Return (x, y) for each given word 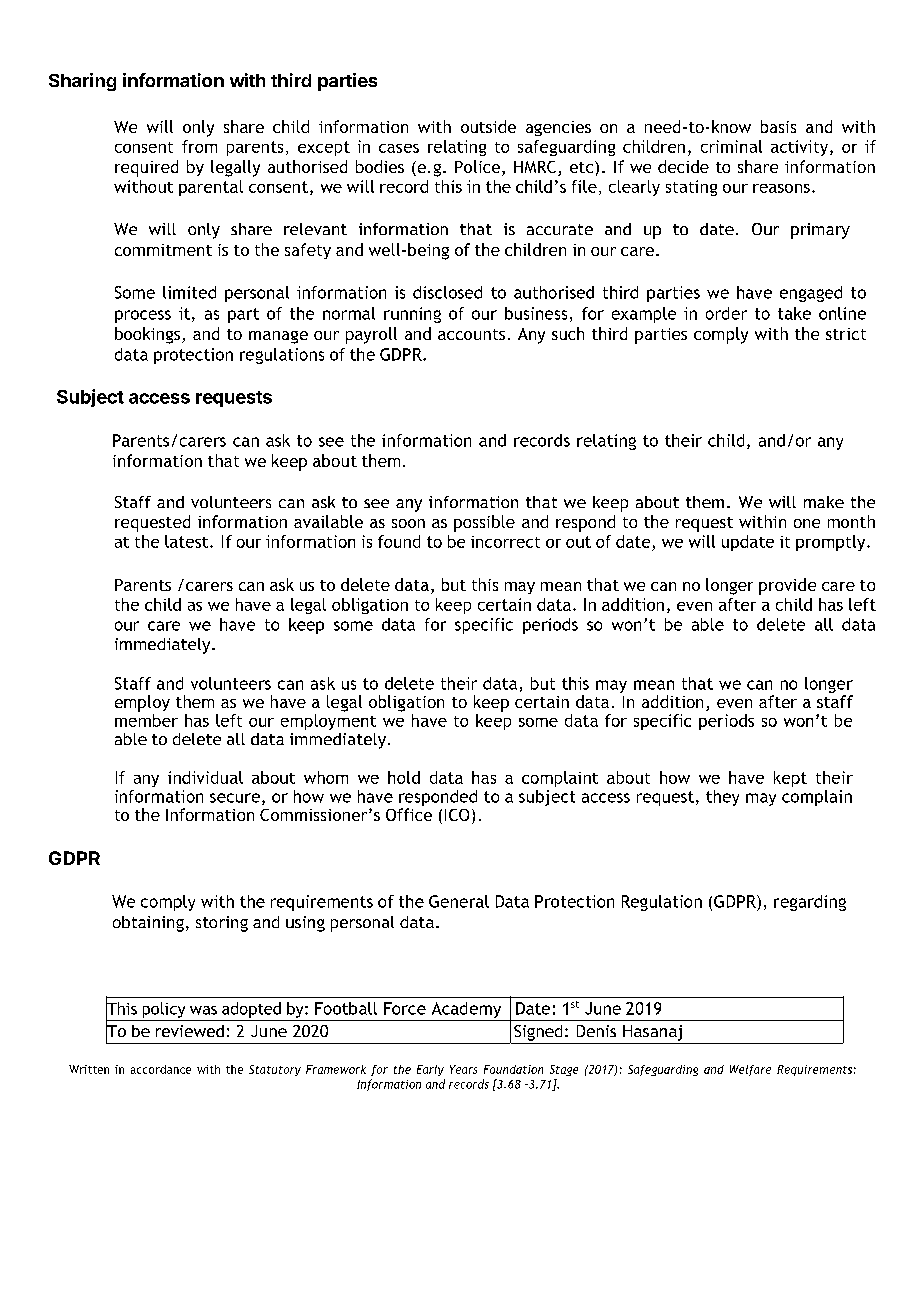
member (146, 720)
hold (404, 777)
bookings (149, 335)
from (199, 146)
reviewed (190, 1031)
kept (790, 779)
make (824, 502)
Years (463, 1069)
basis (778, 126)
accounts (471, 334)
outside (488, 126)
